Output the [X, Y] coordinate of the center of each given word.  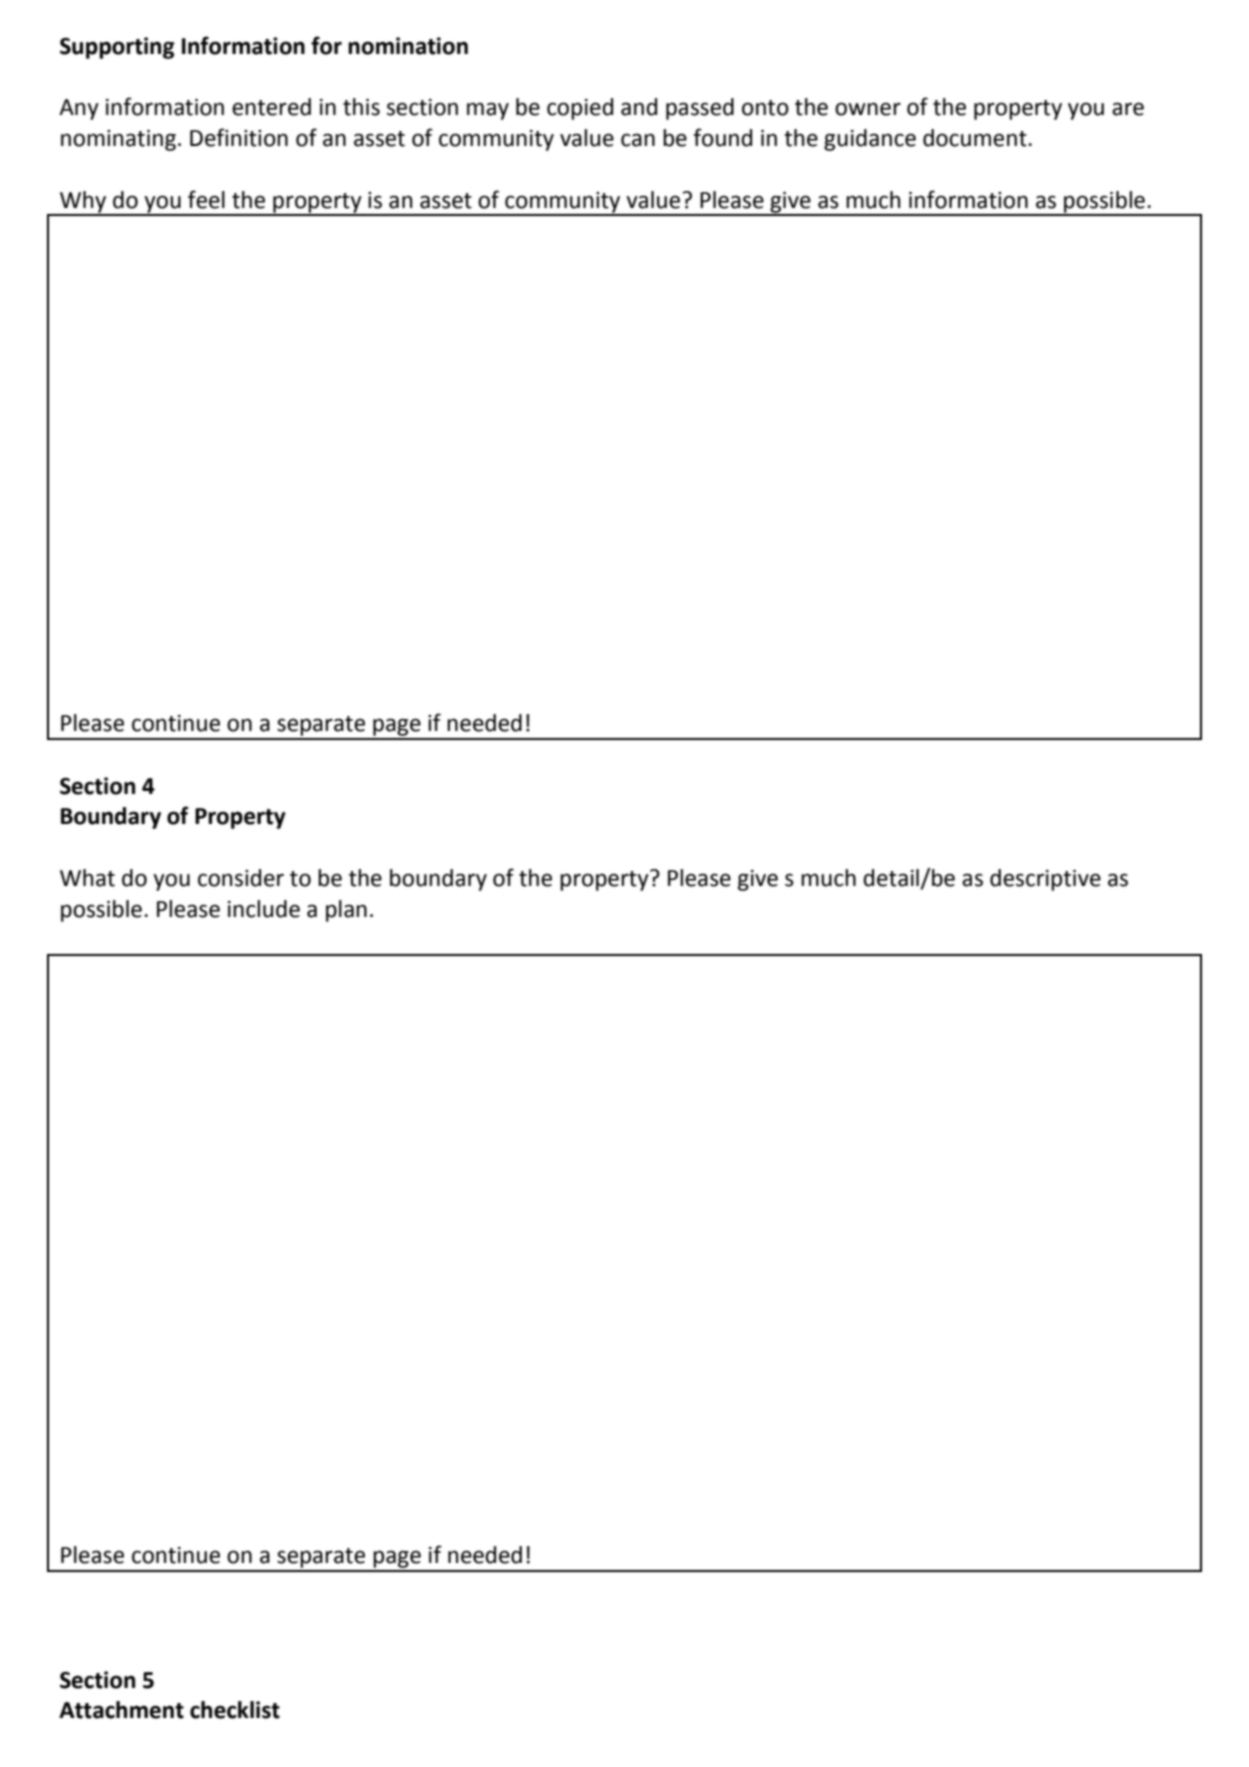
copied [580, 109]
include [264, 909]
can [638, 140]
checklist [235, 1710]
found [722, 137]
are [1128, 109]
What [87, 878]
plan [346, 911]
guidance [870, 140]
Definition [239, 137]
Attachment [121, 1710]
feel [206, 199]
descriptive [1045, 880]
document [976, 138]
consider [241, 878]
